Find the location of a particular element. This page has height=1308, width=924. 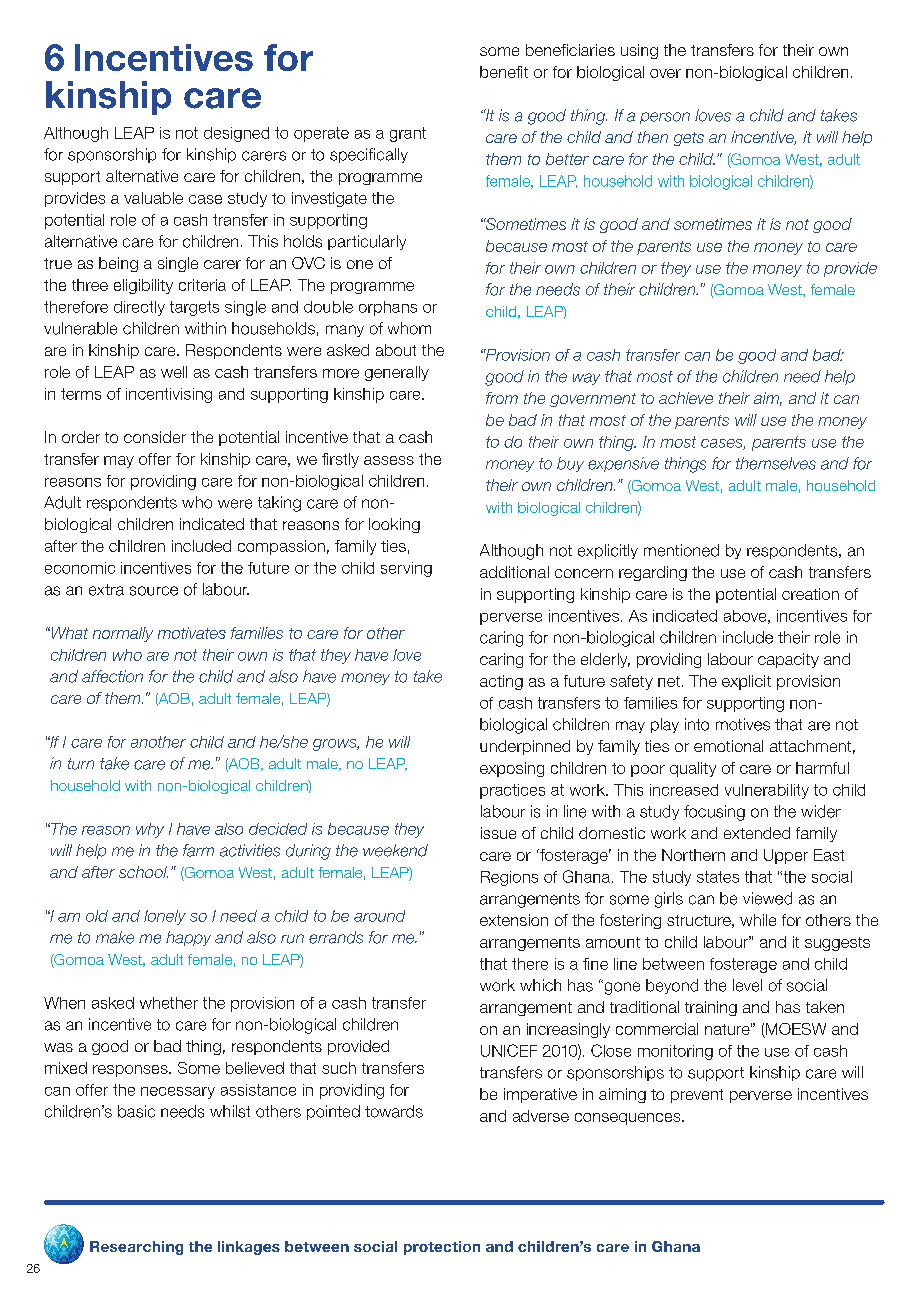

lonely is located at coordinates (165, 917).
